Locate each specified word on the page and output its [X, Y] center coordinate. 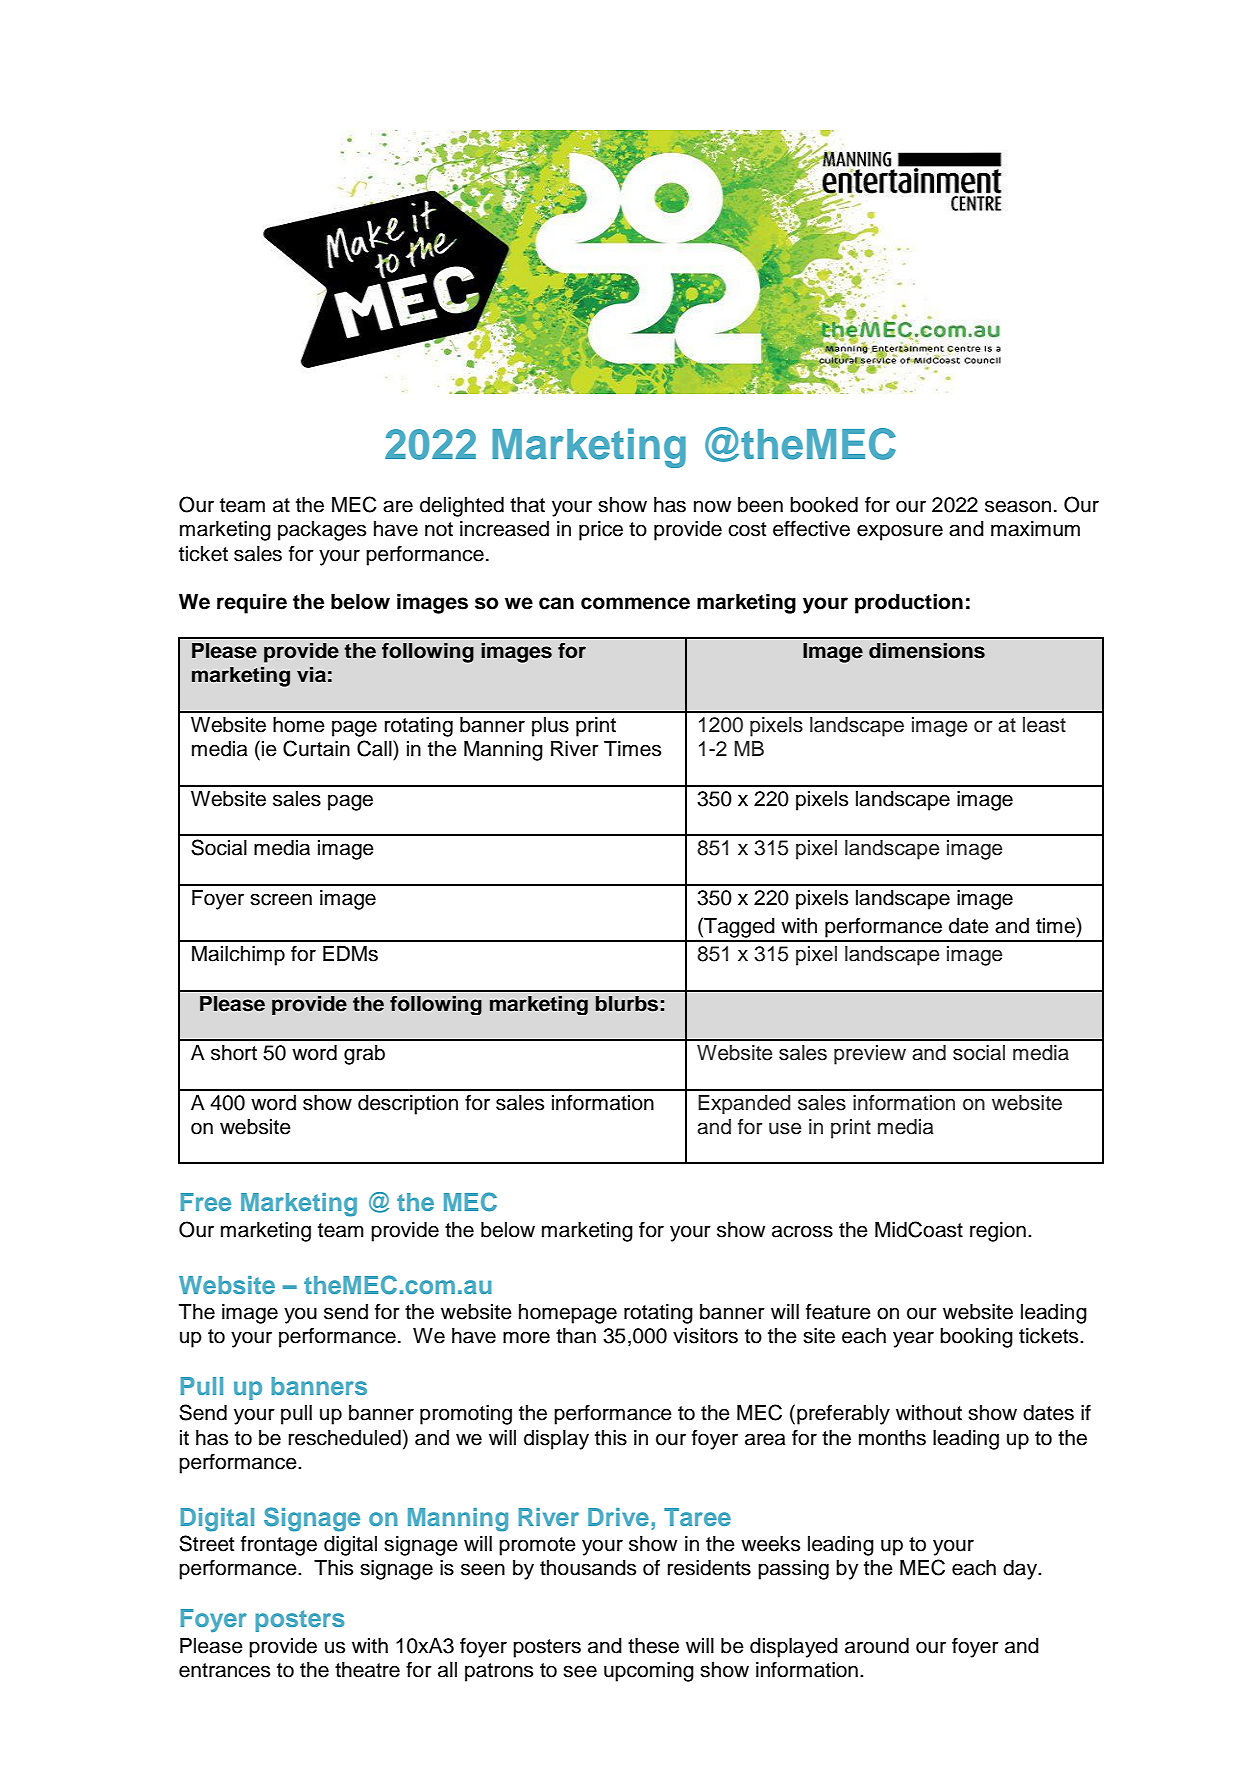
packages [322, 531]
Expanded [744, 1104]
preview [870, 1055]
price [601, 531]
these [653, 1646]
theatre [367, 1670]
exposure [900, 532]
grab [364, 1055]
